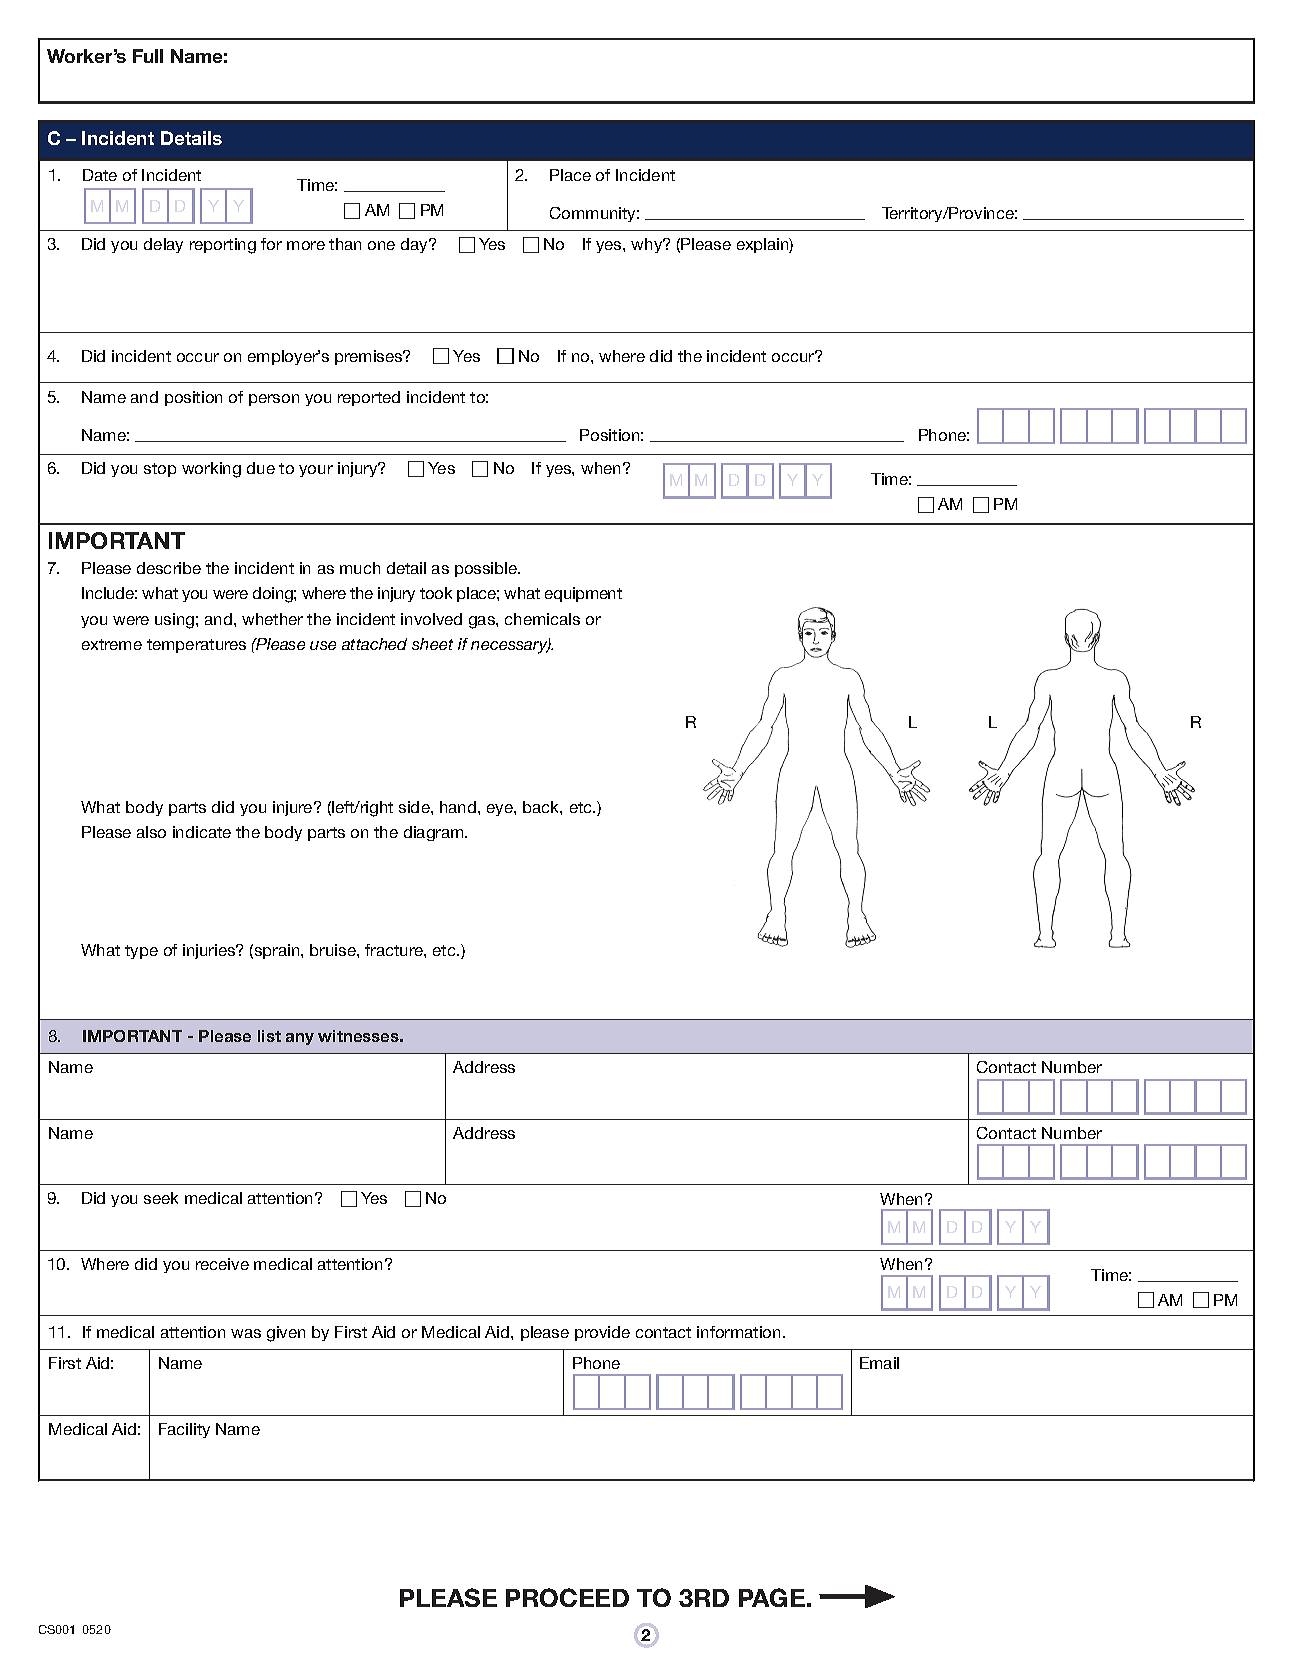 The height and width of the screenshot is (1673, 1293). I want to click on PROCEED, so click(567, 1597).
